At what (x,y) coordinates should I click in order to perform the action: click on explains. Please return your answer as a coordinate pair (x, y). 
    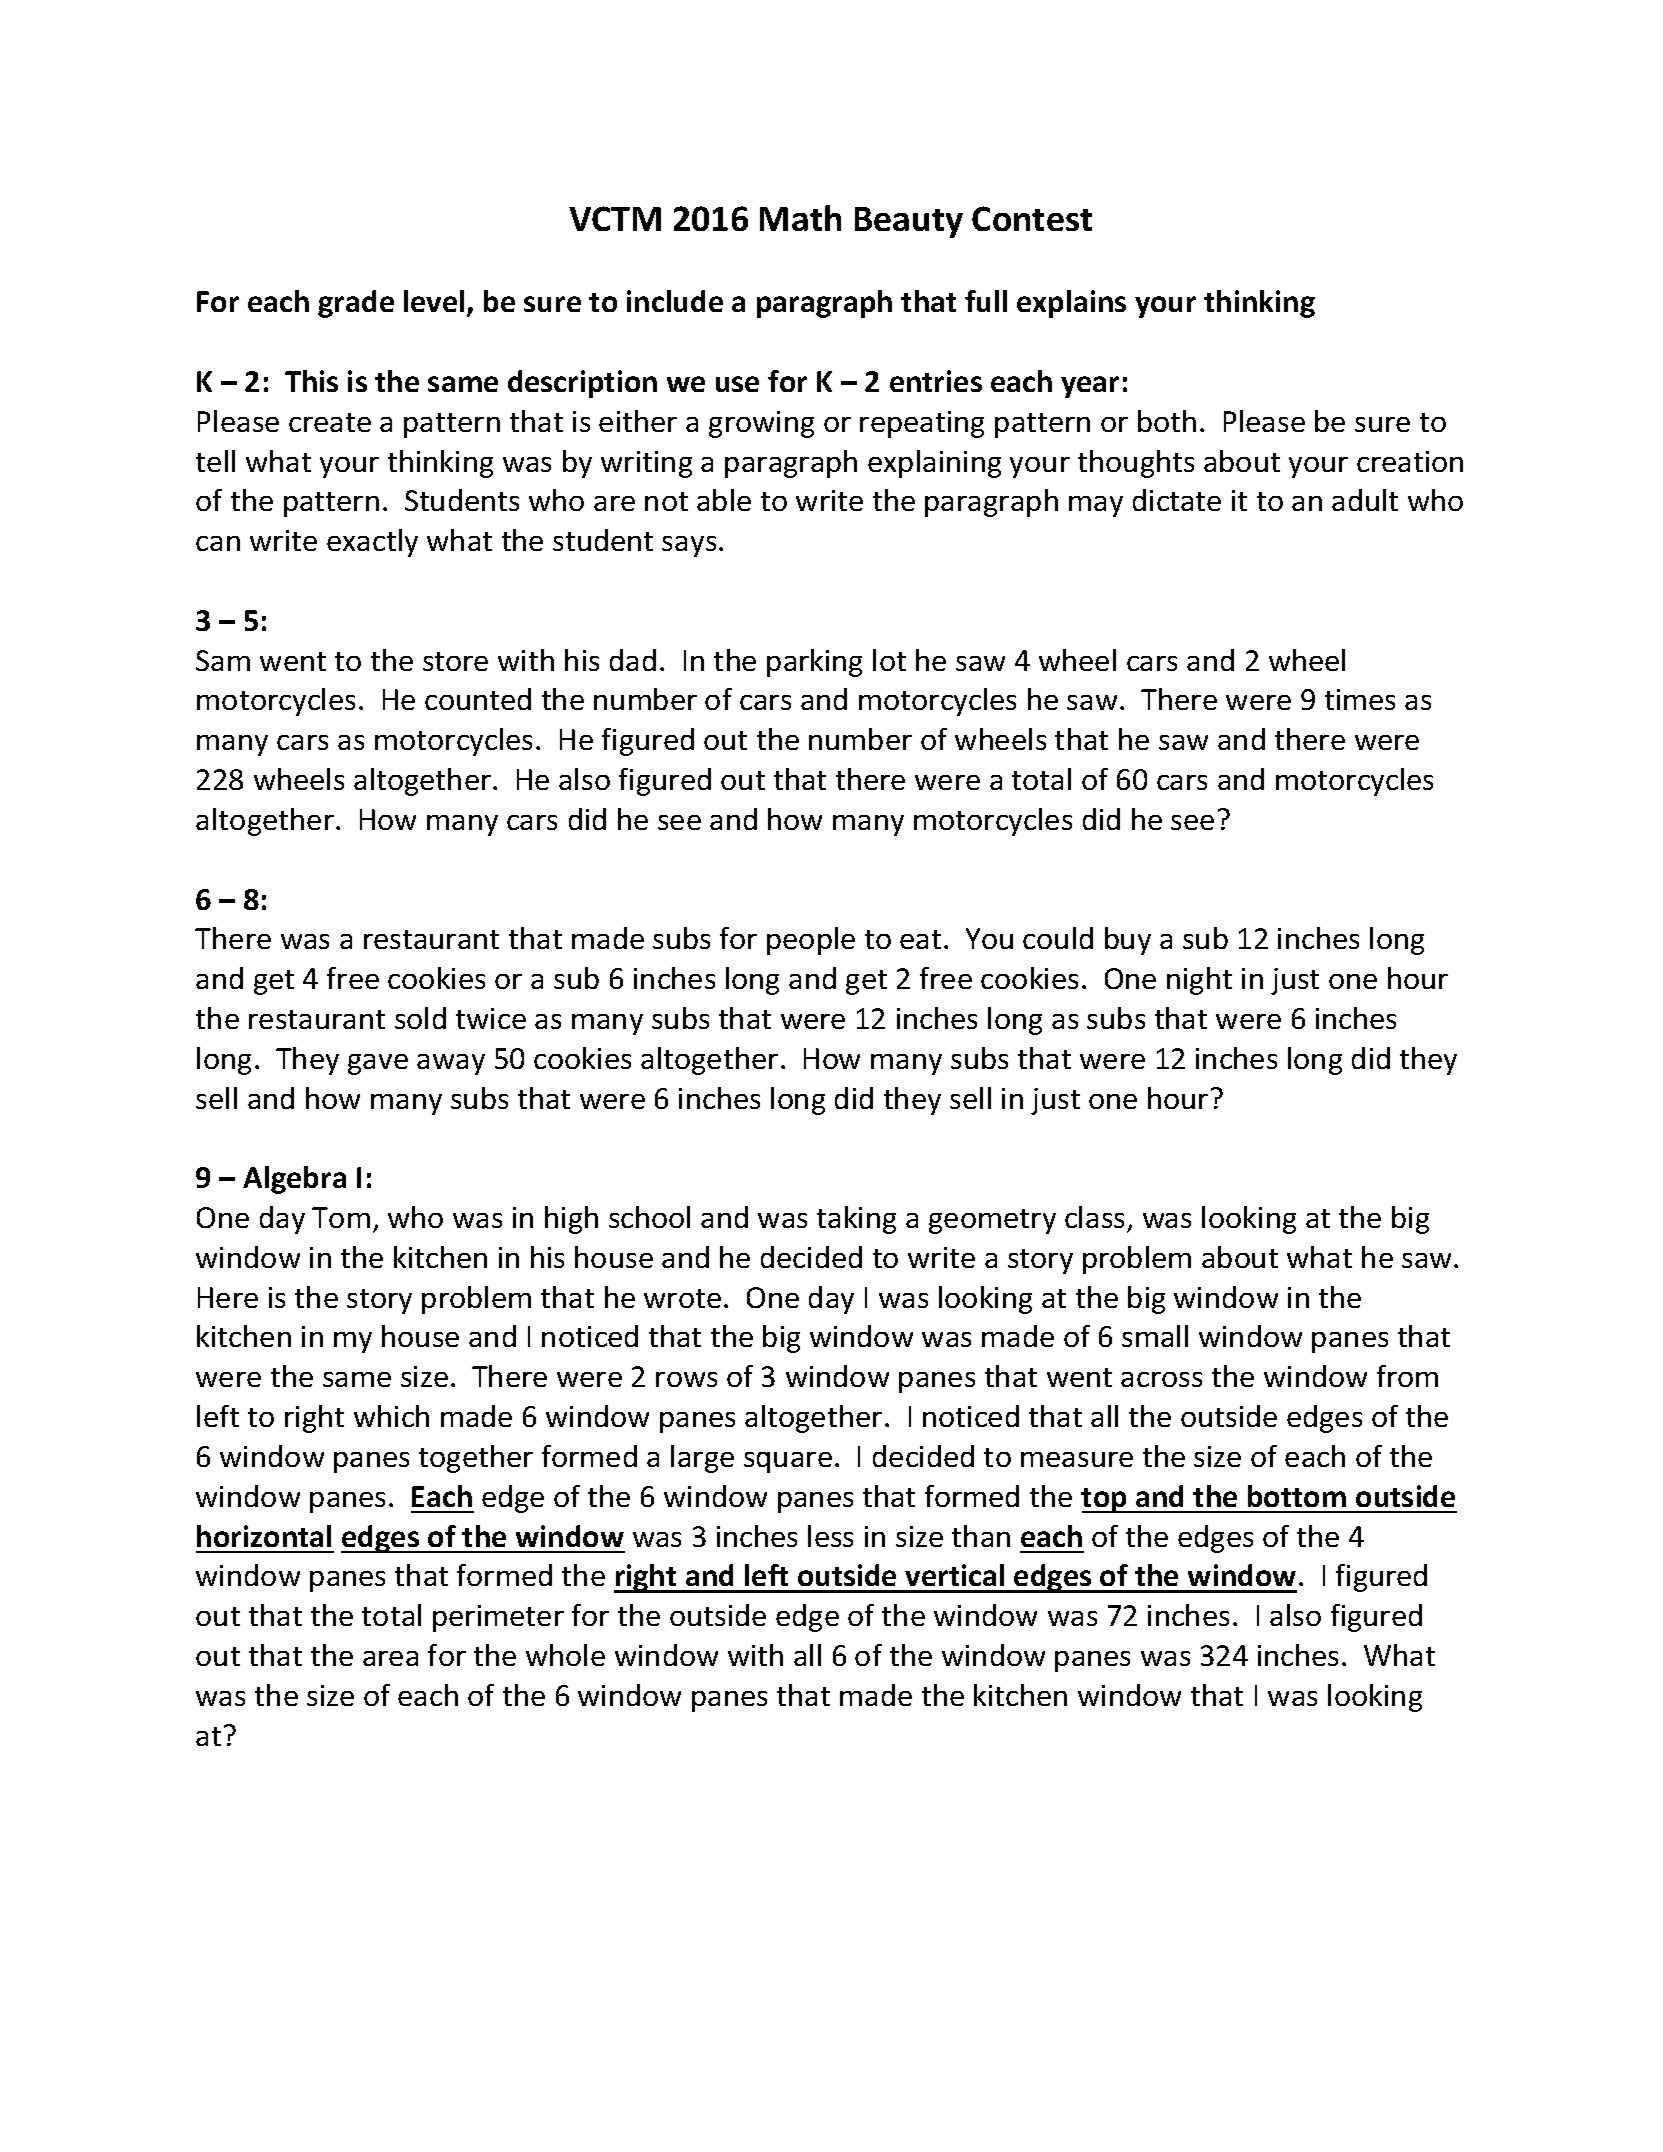
    Looking at the image, I should click on (1071, 304).
